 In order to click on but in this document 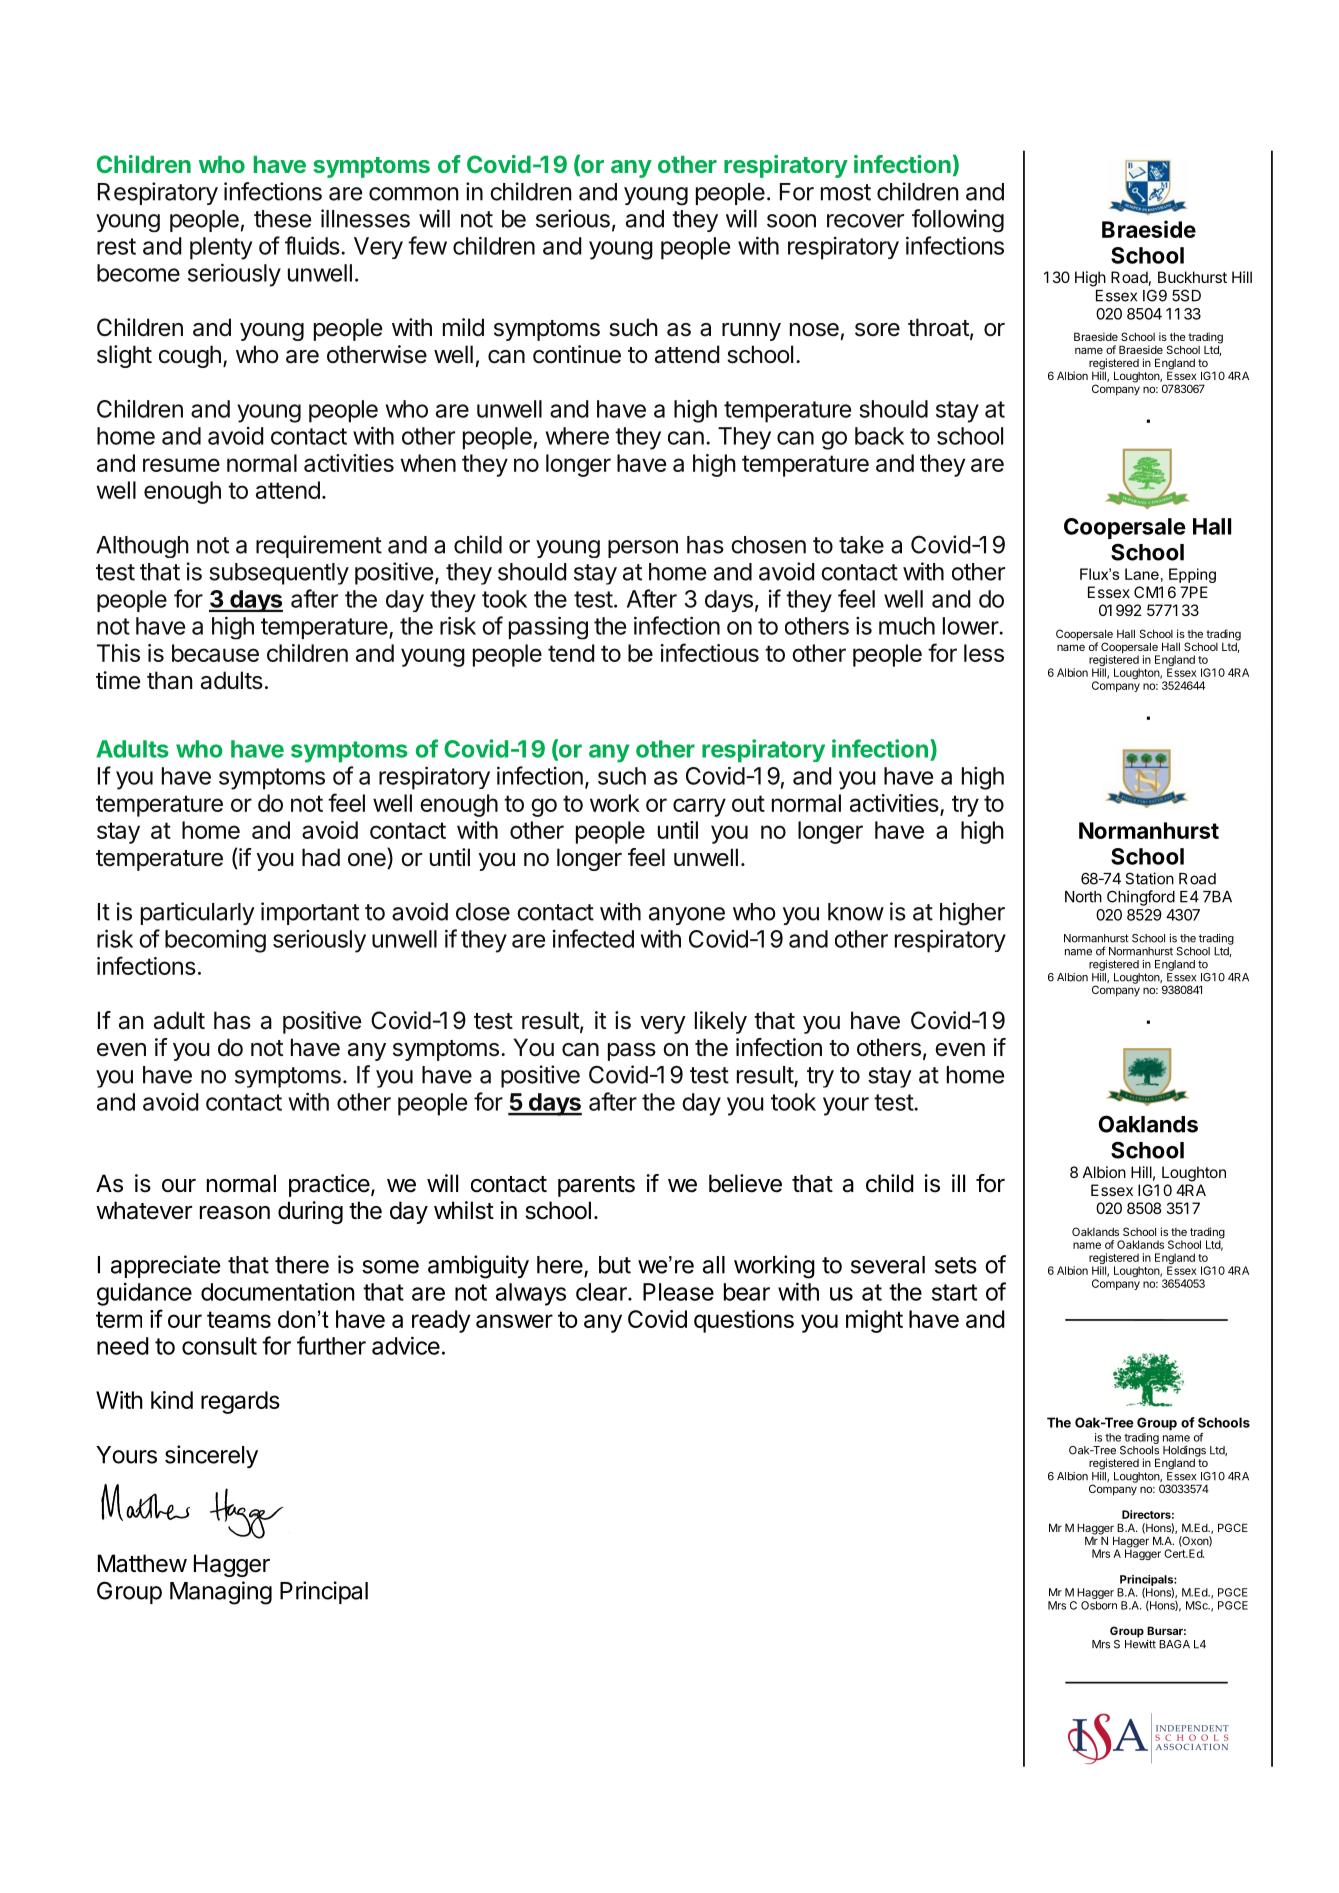, I will do `click(615, 1265)`.
